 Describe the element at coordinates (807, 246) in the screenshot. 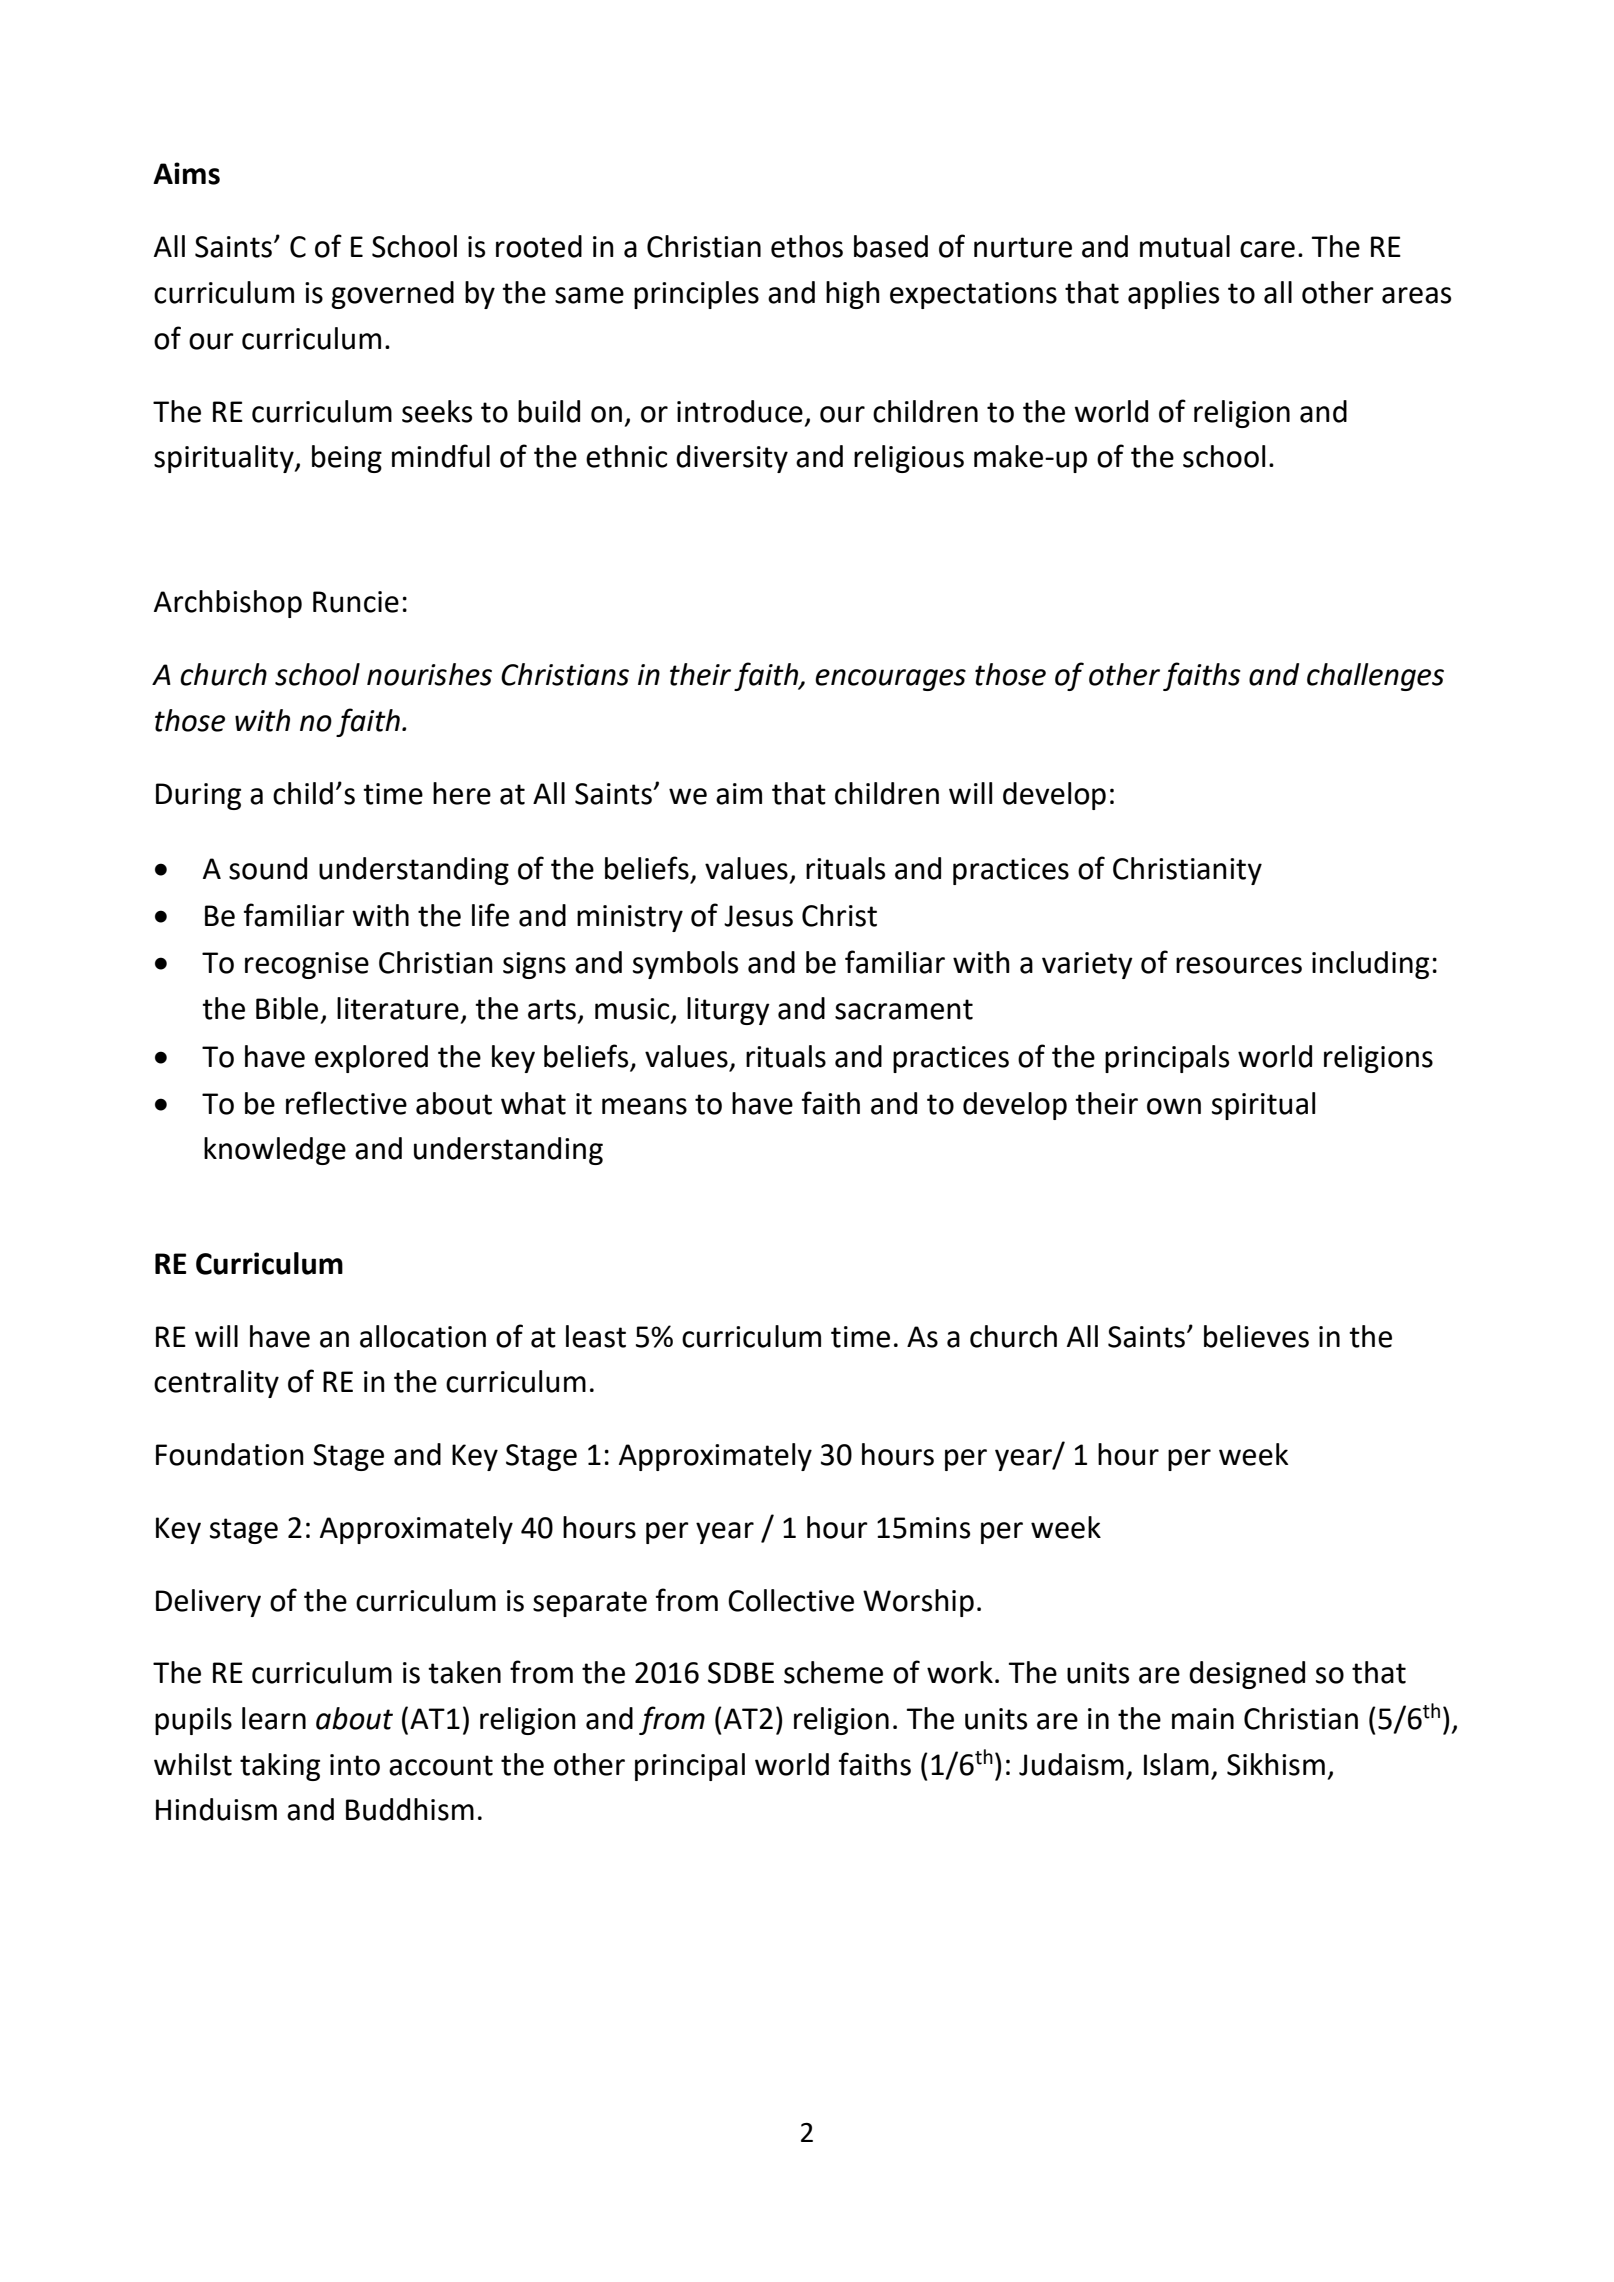

I see `ethos` at that location.
